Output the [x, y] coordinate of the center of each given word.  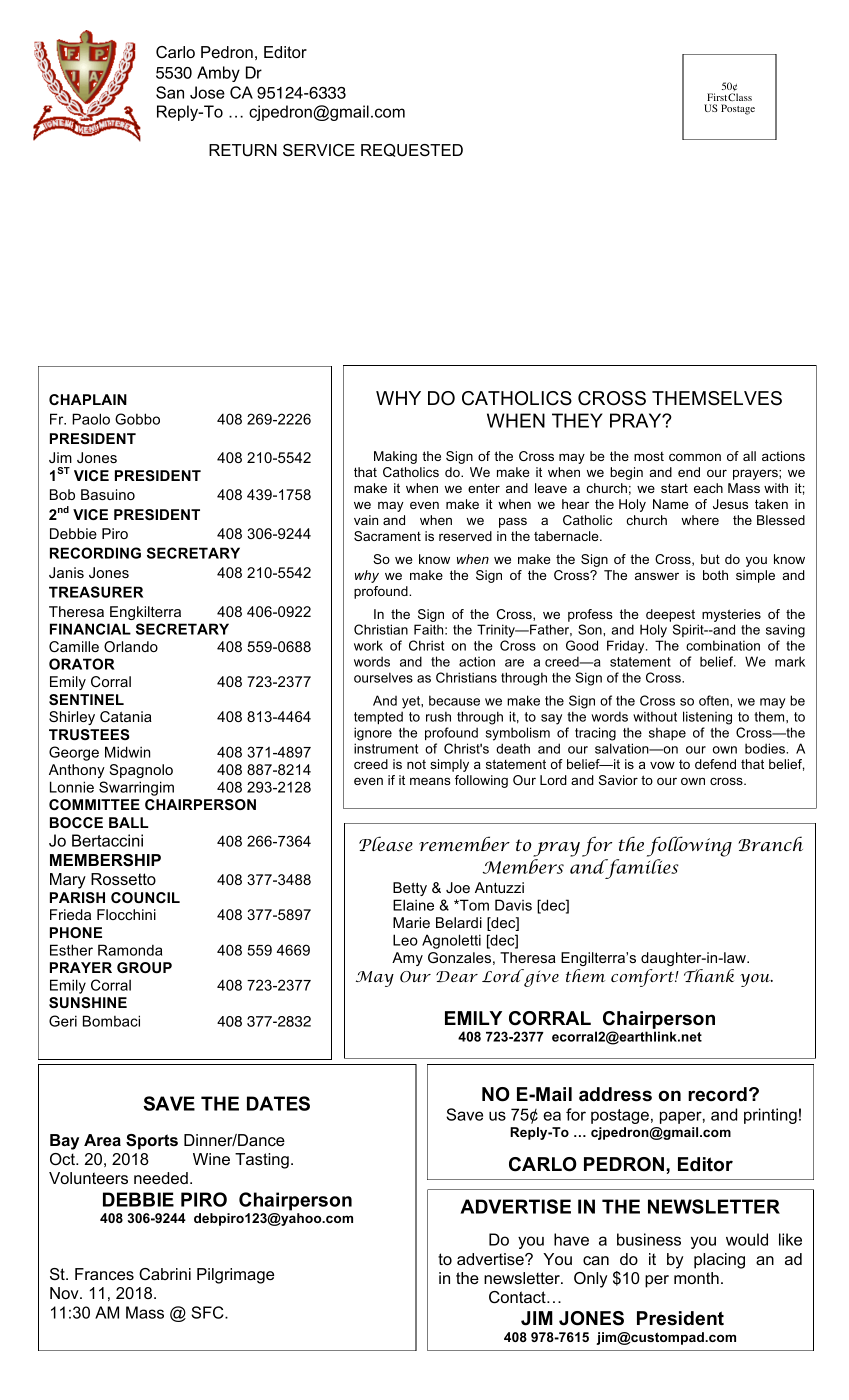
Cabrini [165, 1274]
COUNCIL [145, 897]
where [700, 520]
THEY [577, 420]
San [170, 92]
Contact [518, 1297]
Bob [62, 494]
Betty [410, 889]
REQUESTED [412, 150]
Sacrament [387, 536]
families [641, 869]
